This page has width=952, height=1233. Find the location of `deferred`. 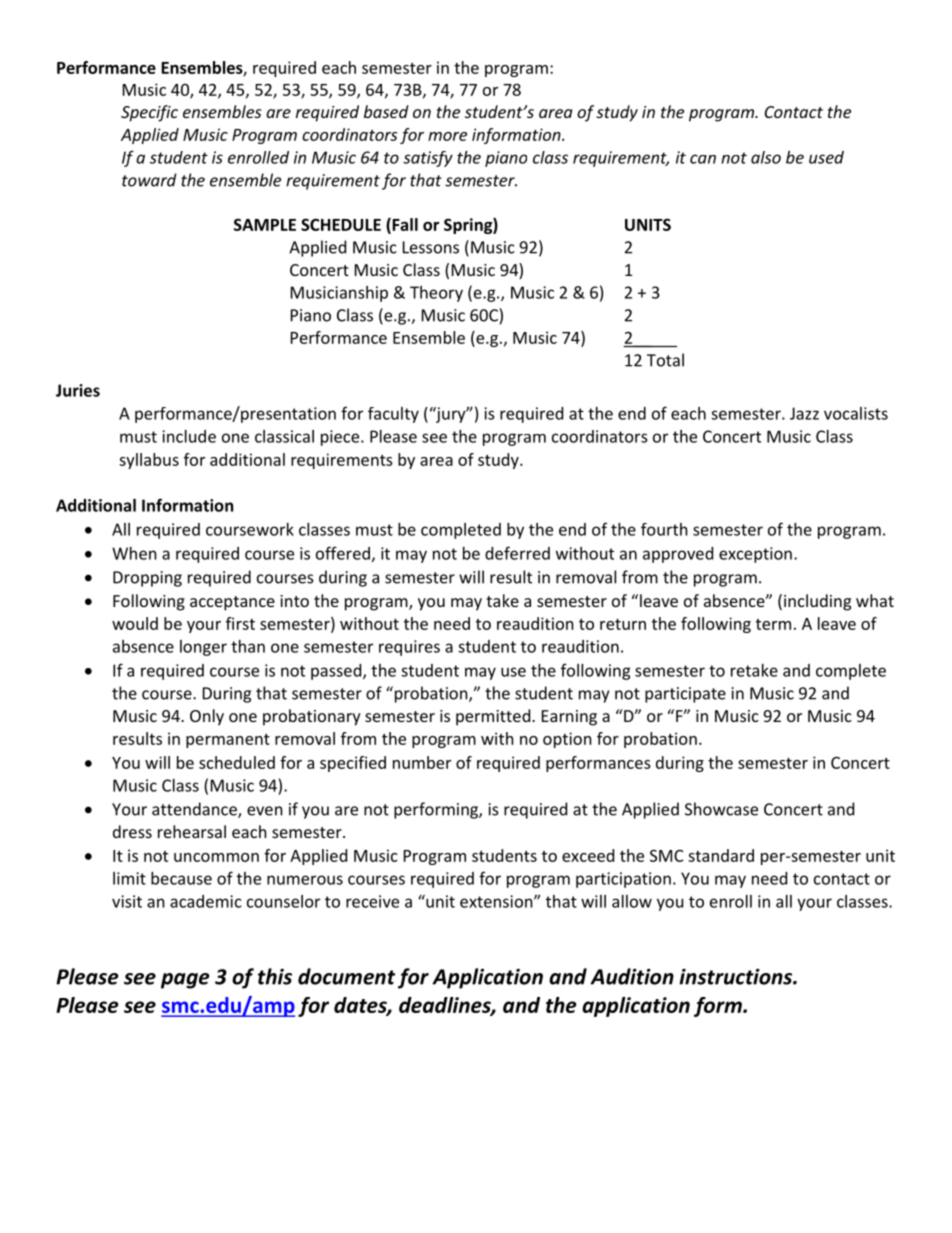

deferred is located at coordinates (517, 553).
